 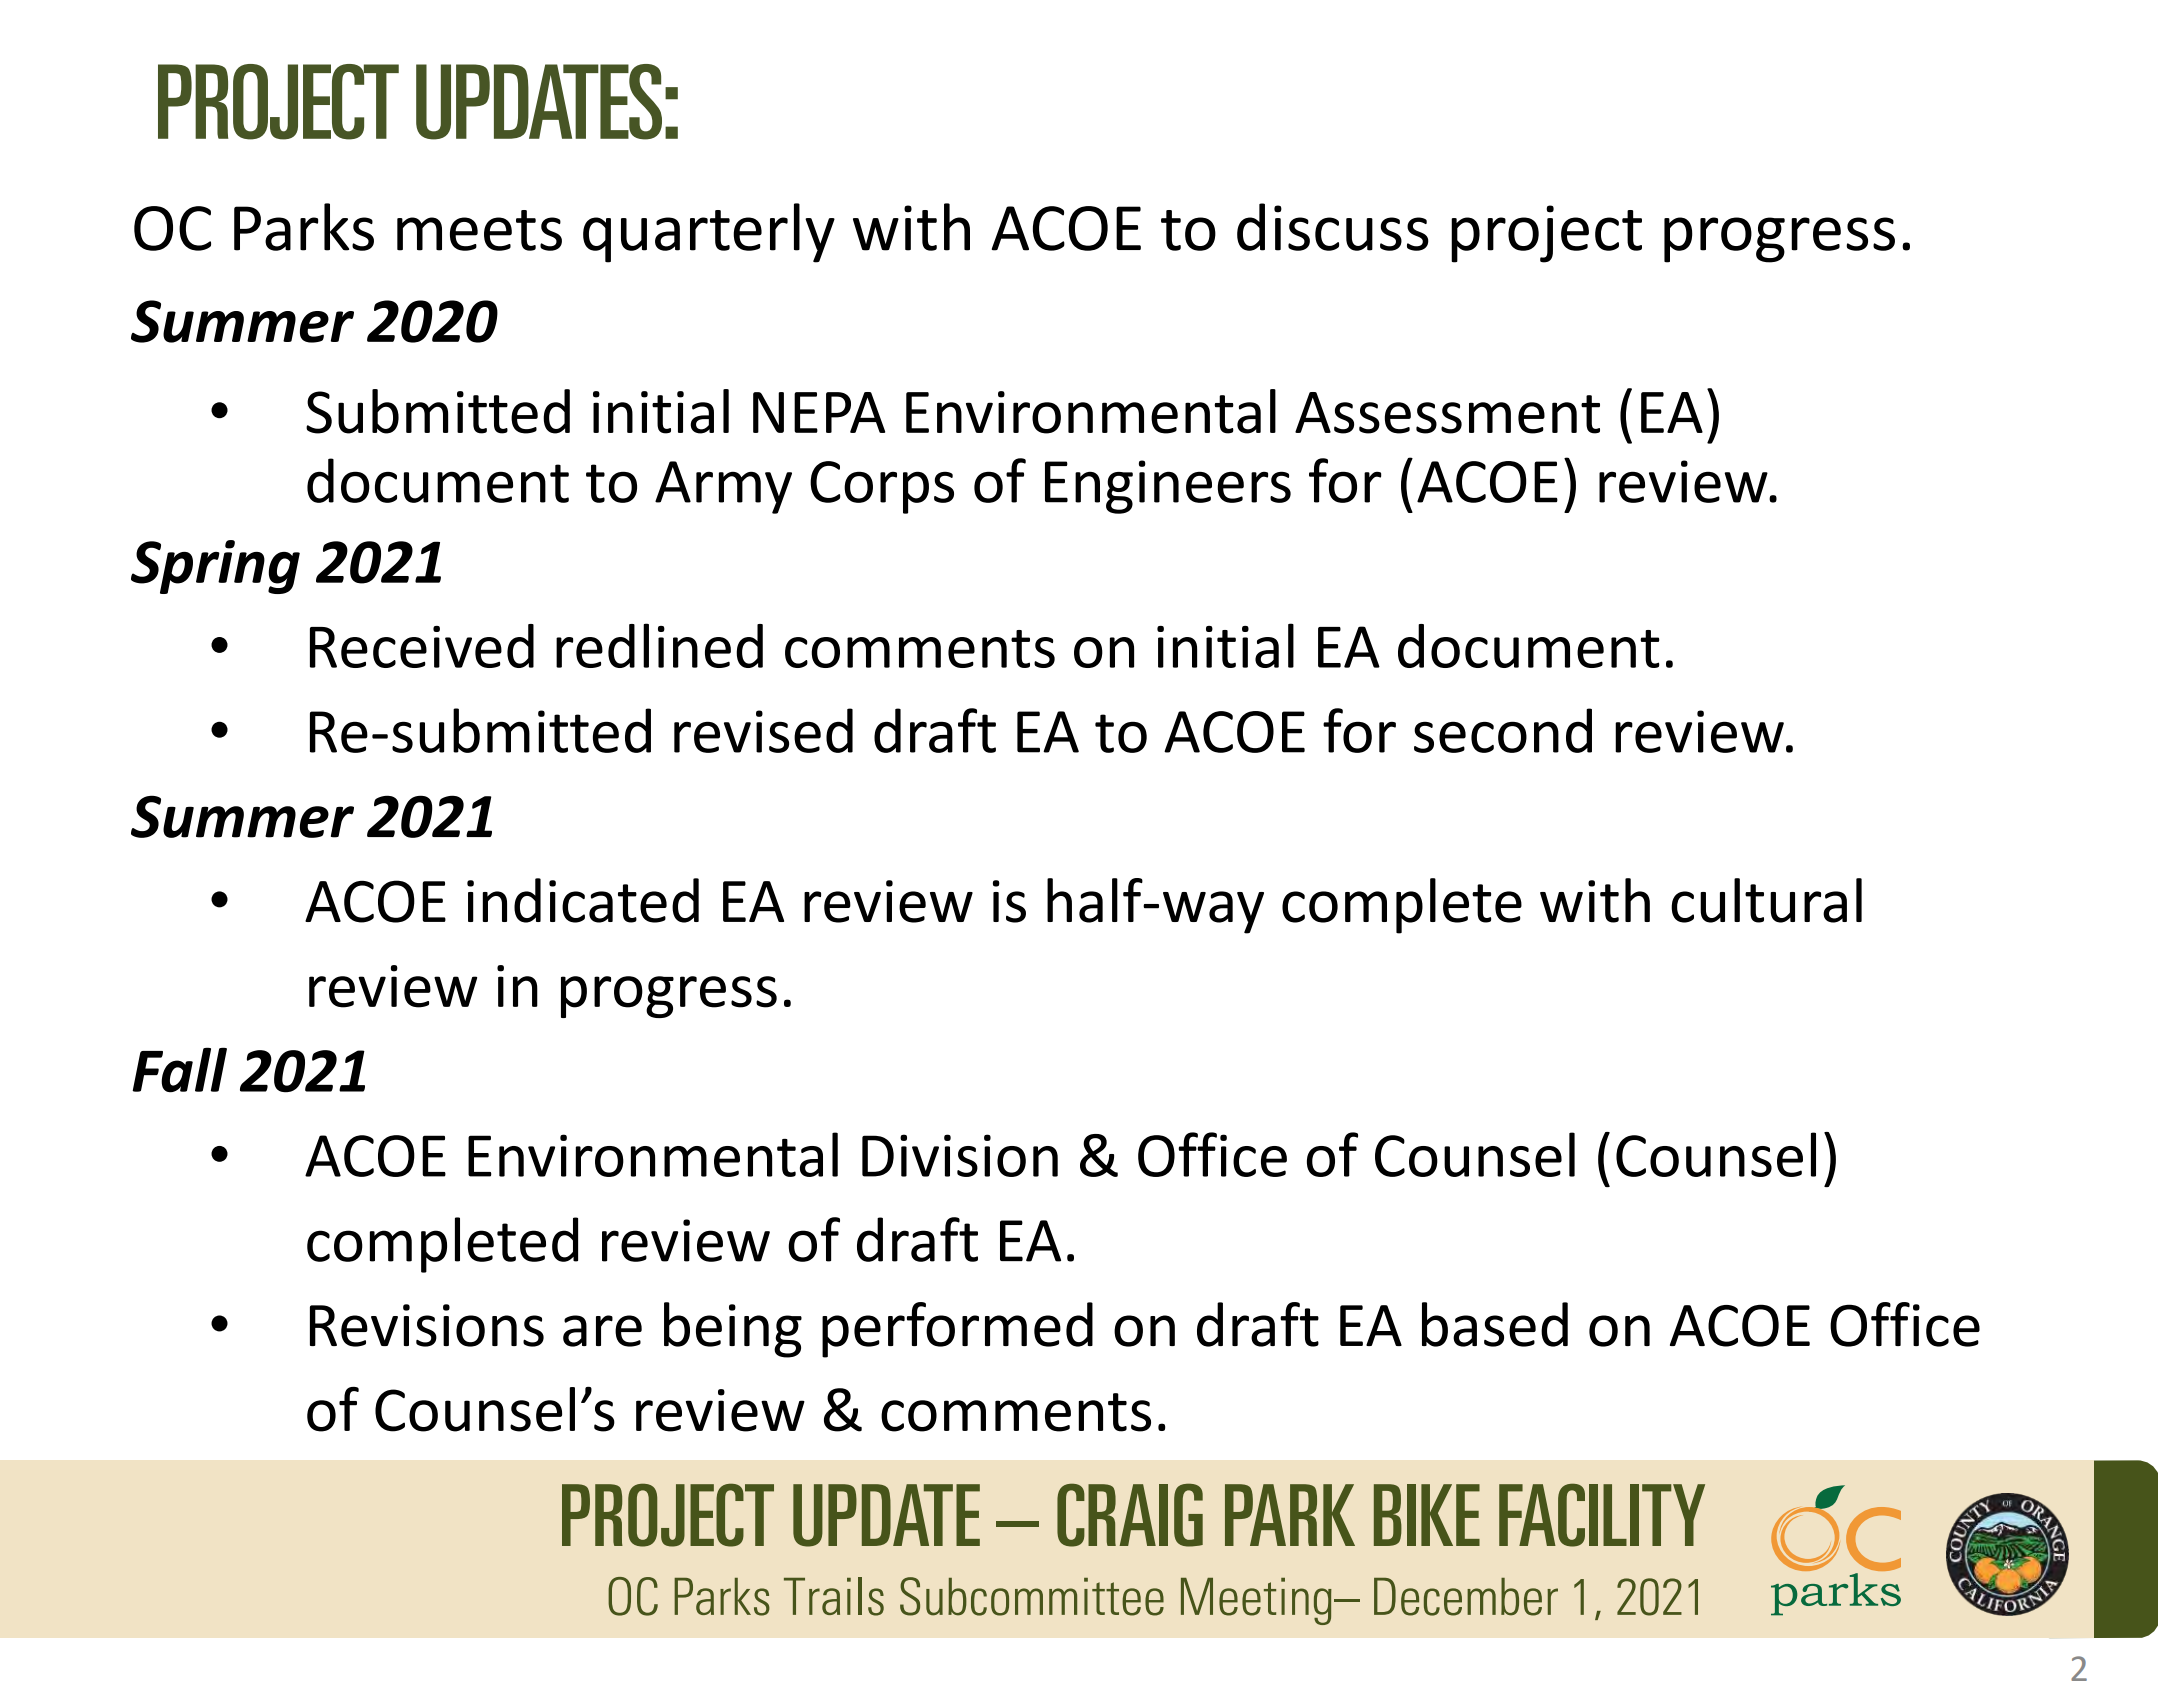 What do you see at coordinates (1766, 900) in the image?
I see `cultural` at bounding box center [1766, 900].
